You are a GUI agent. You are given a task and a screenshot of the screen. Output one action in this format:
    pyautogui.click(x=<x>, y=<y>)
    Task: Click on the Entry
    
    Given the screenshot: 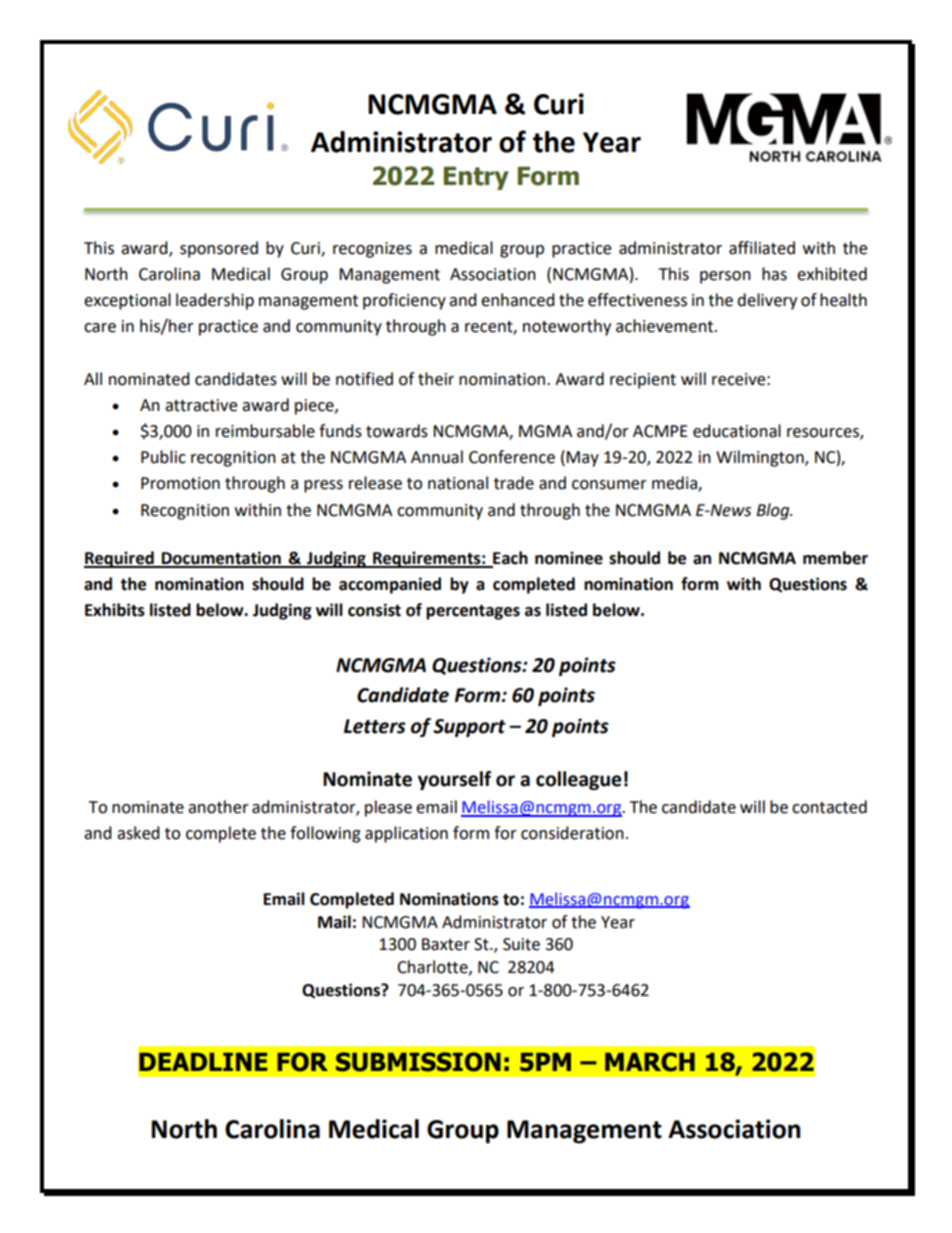 What is the action you would take?
    pyautogui.click(x=476, y=178)
